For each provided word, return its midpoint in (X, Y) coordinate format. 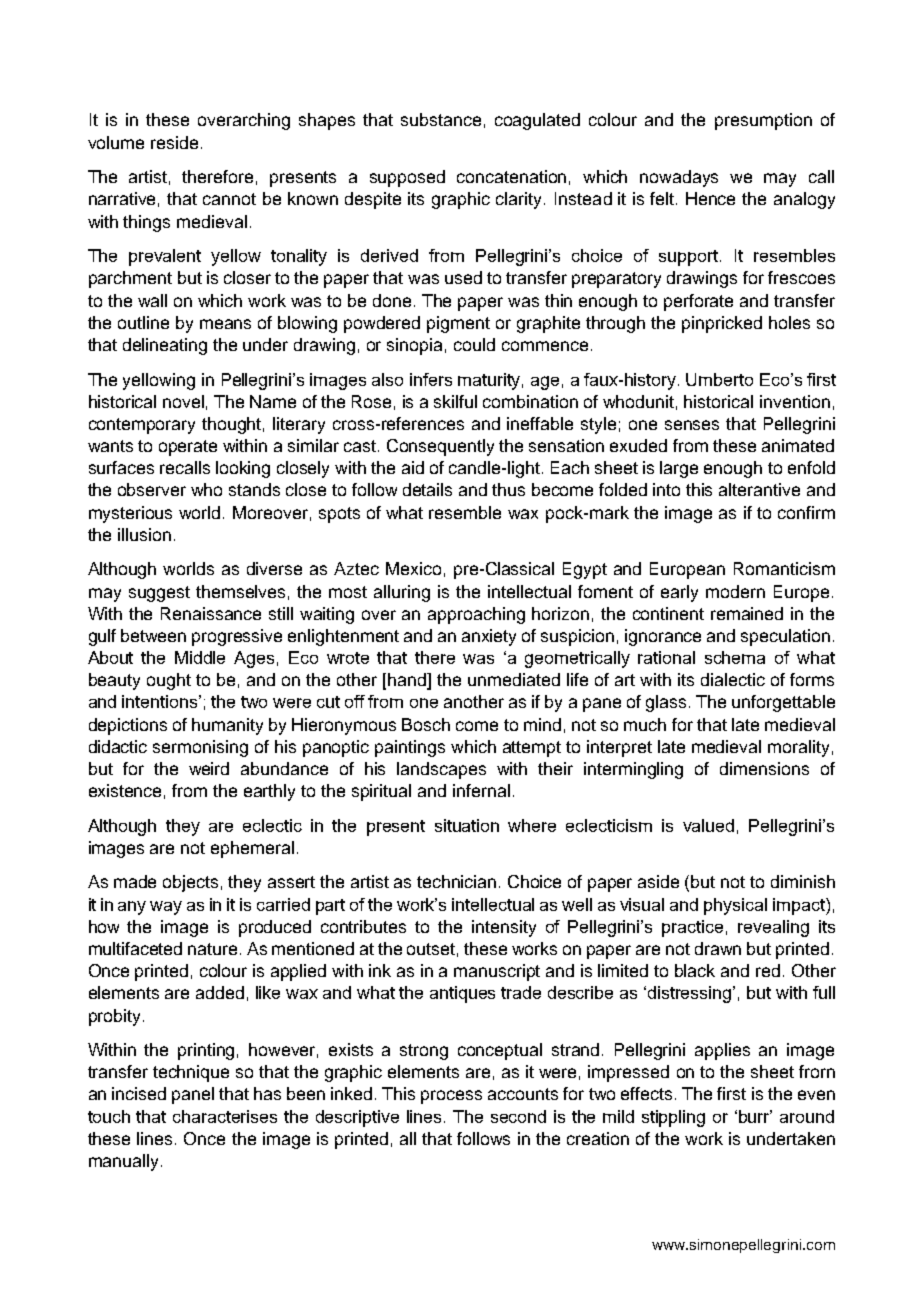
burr (755, 1116)
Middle (200, 657)
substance (441, 119)
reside (174, 142)
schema (735, 657)
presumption (763, 121)
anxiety (489, 637)
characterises (225, 1116)
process (451, 1097)
